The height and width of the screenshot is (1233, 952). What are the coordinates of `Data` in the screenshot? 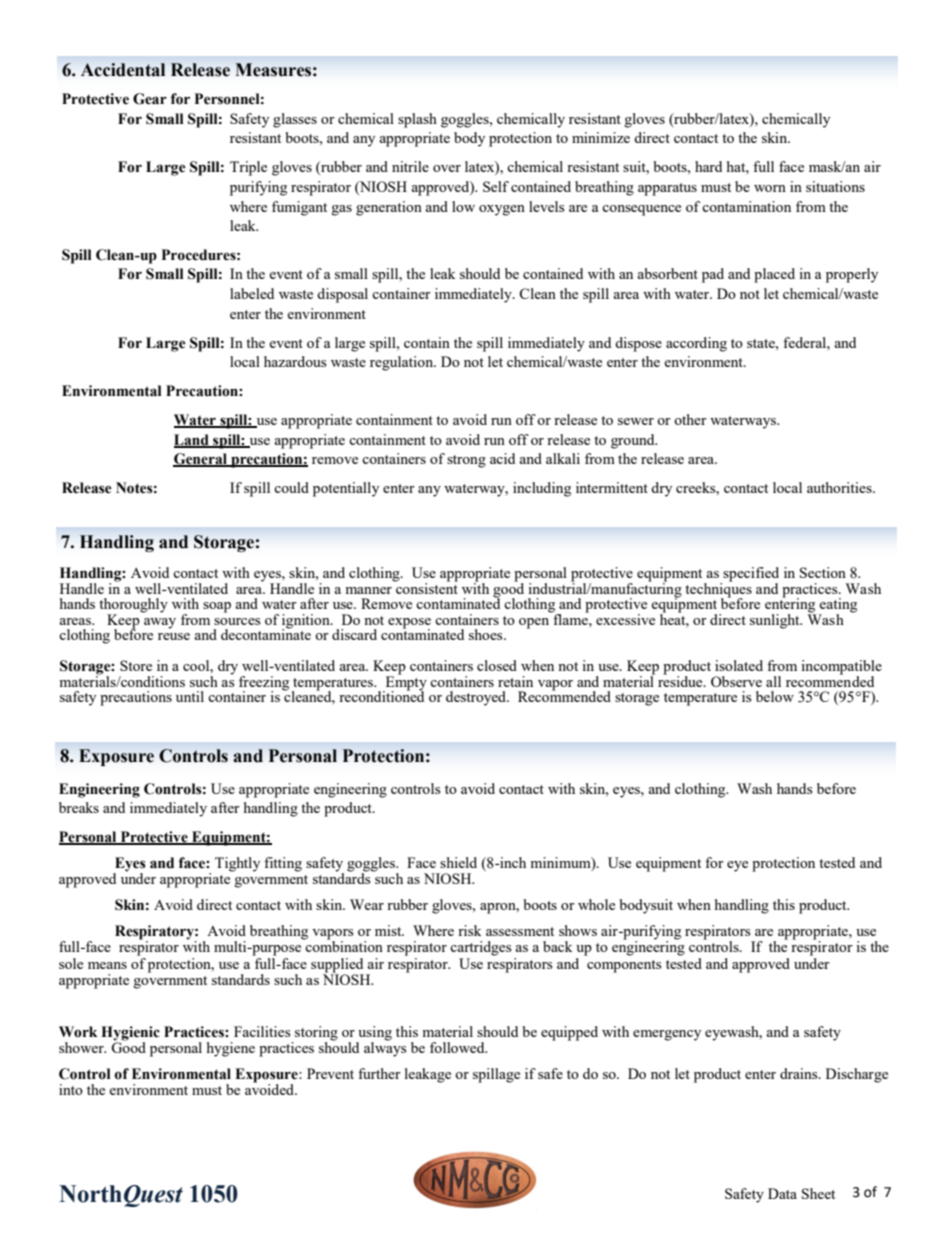 It's located at (782, 1193).
